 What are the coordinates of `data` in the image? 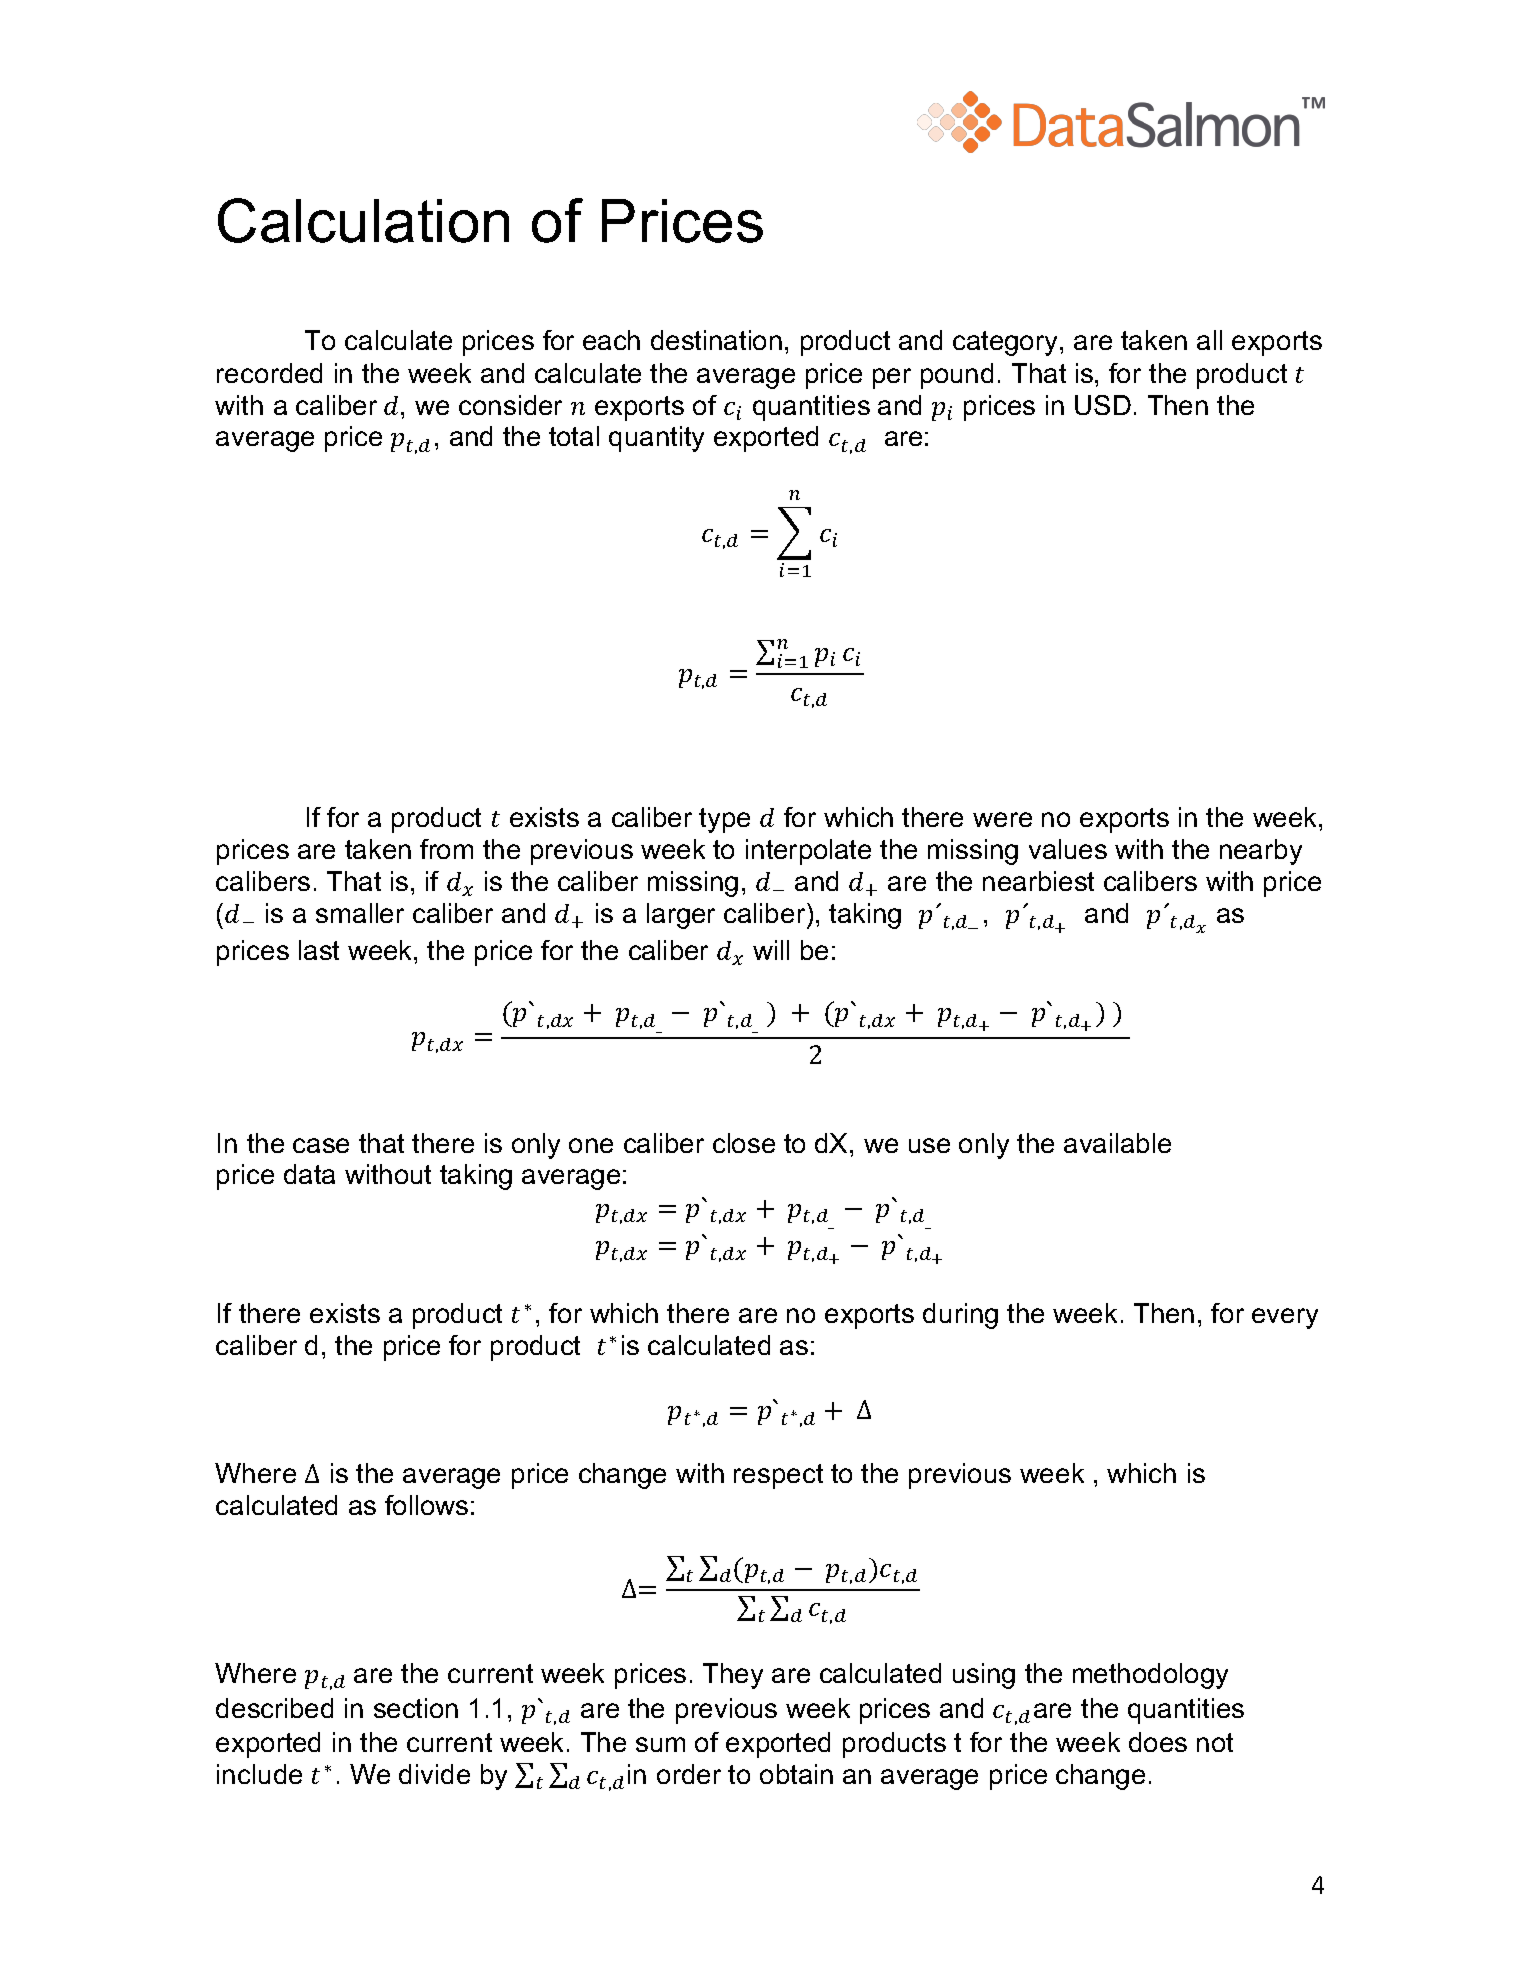 It's located at (309, 1174).
